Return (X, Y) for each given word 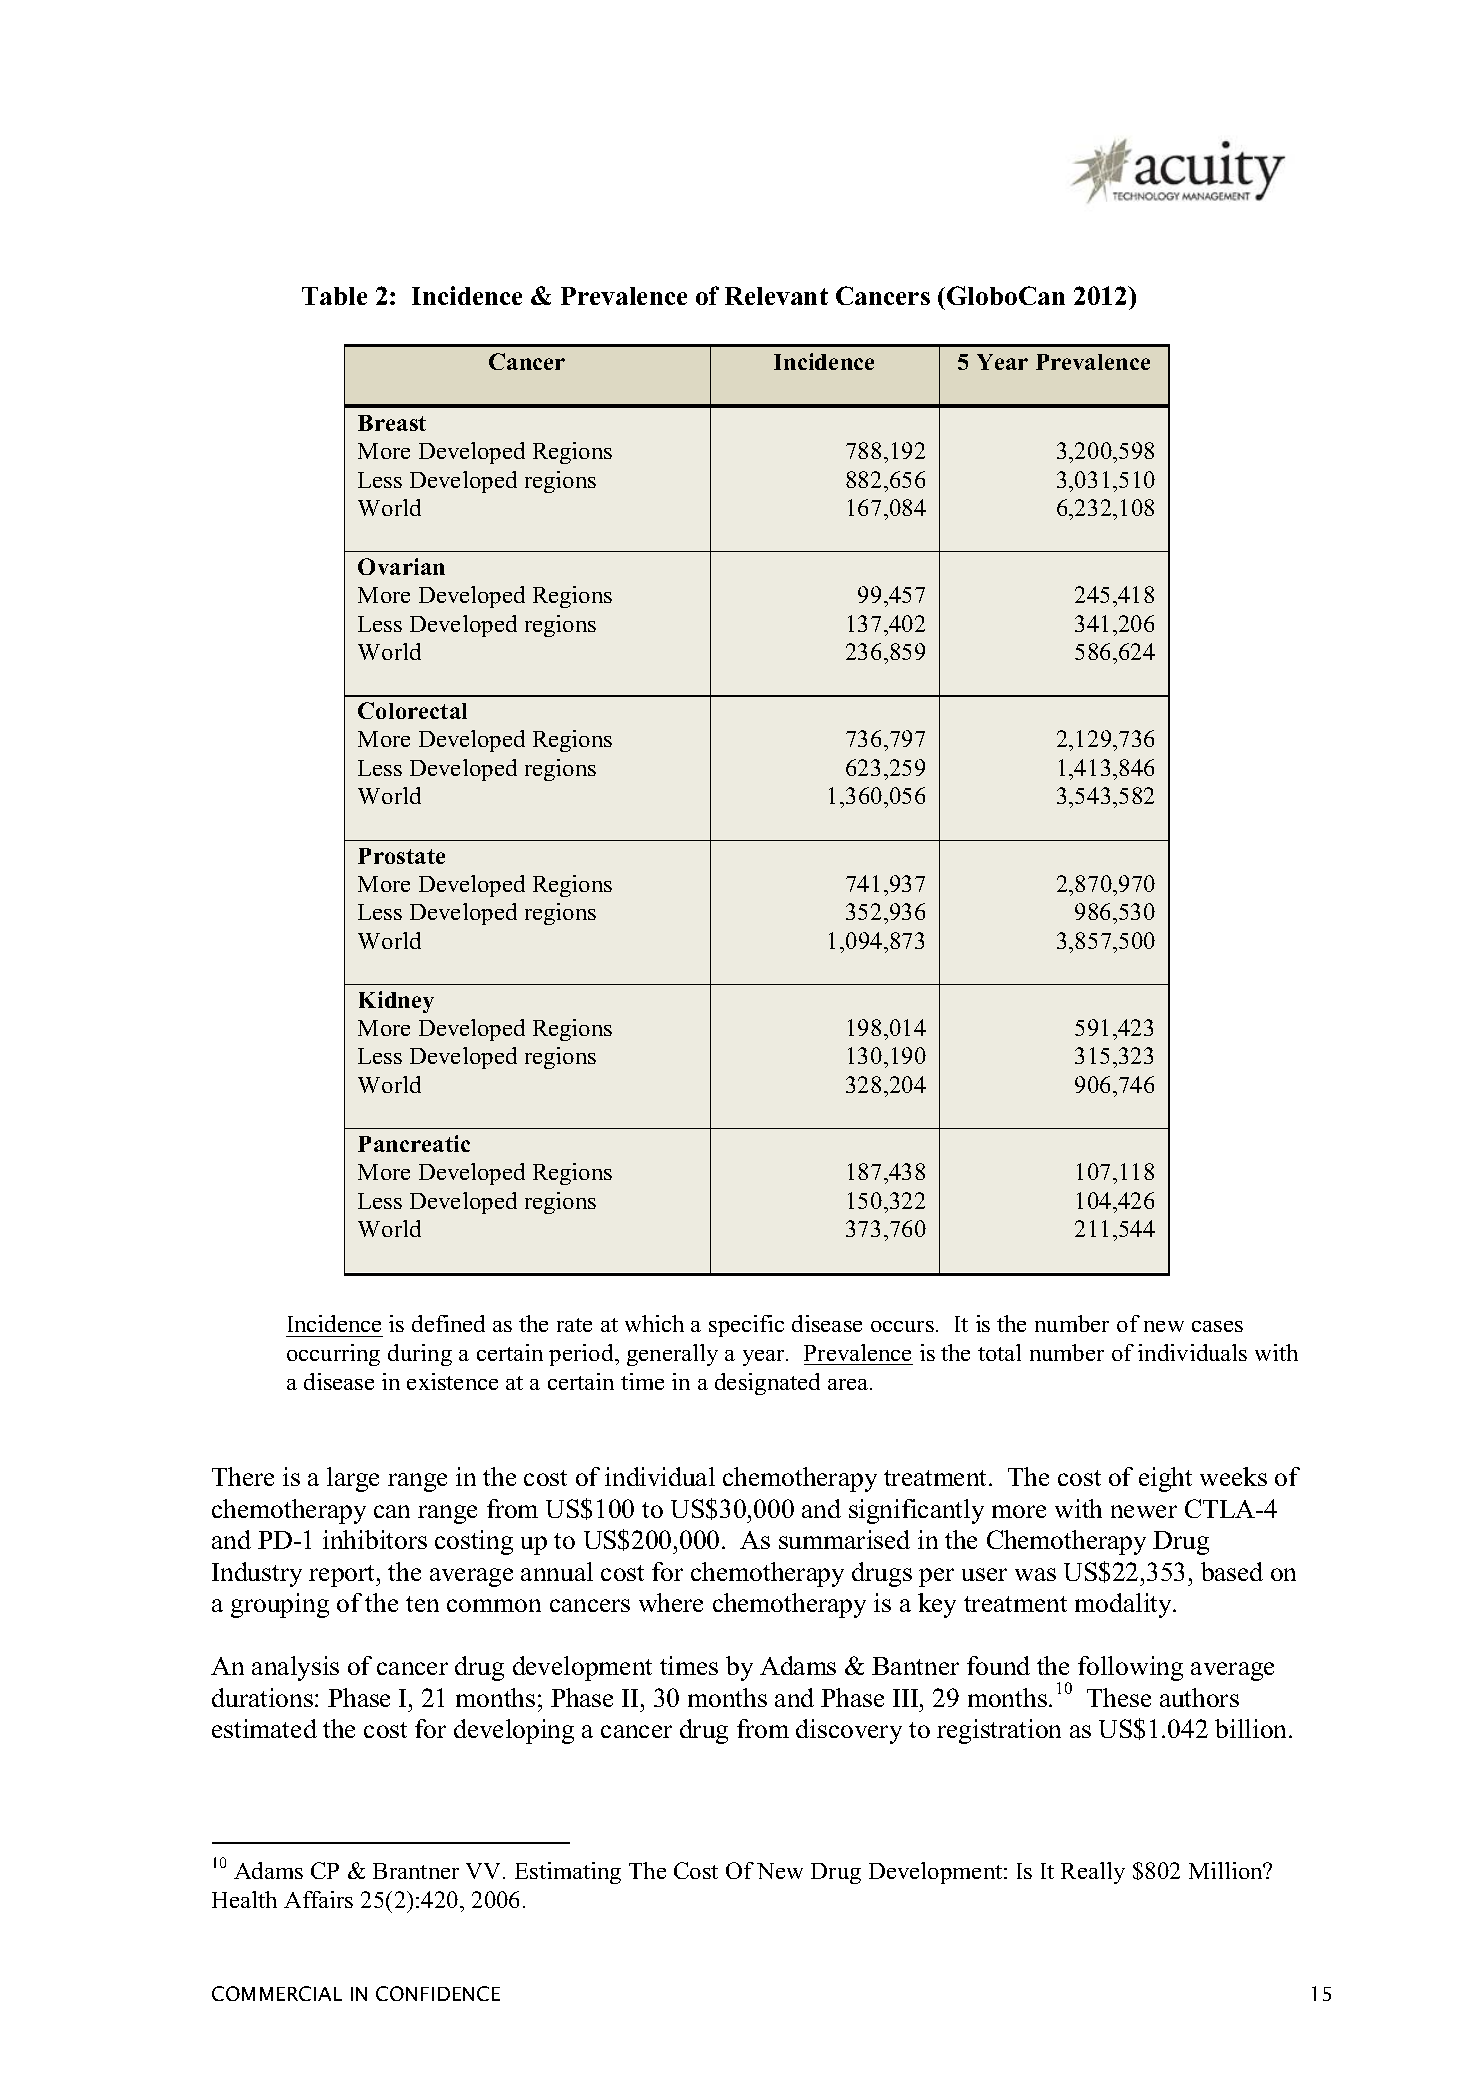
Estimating (568, 1873)
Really (1093, 1873)
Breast (392, 423)
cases (1217, 1326)
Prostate (401, 856)
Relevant (776, 296)
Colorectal (412, 710)
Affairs (318, 1899)
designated (767, 1384)
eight (1165, 1479)
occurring (333, 1355)
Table (334, 296)
